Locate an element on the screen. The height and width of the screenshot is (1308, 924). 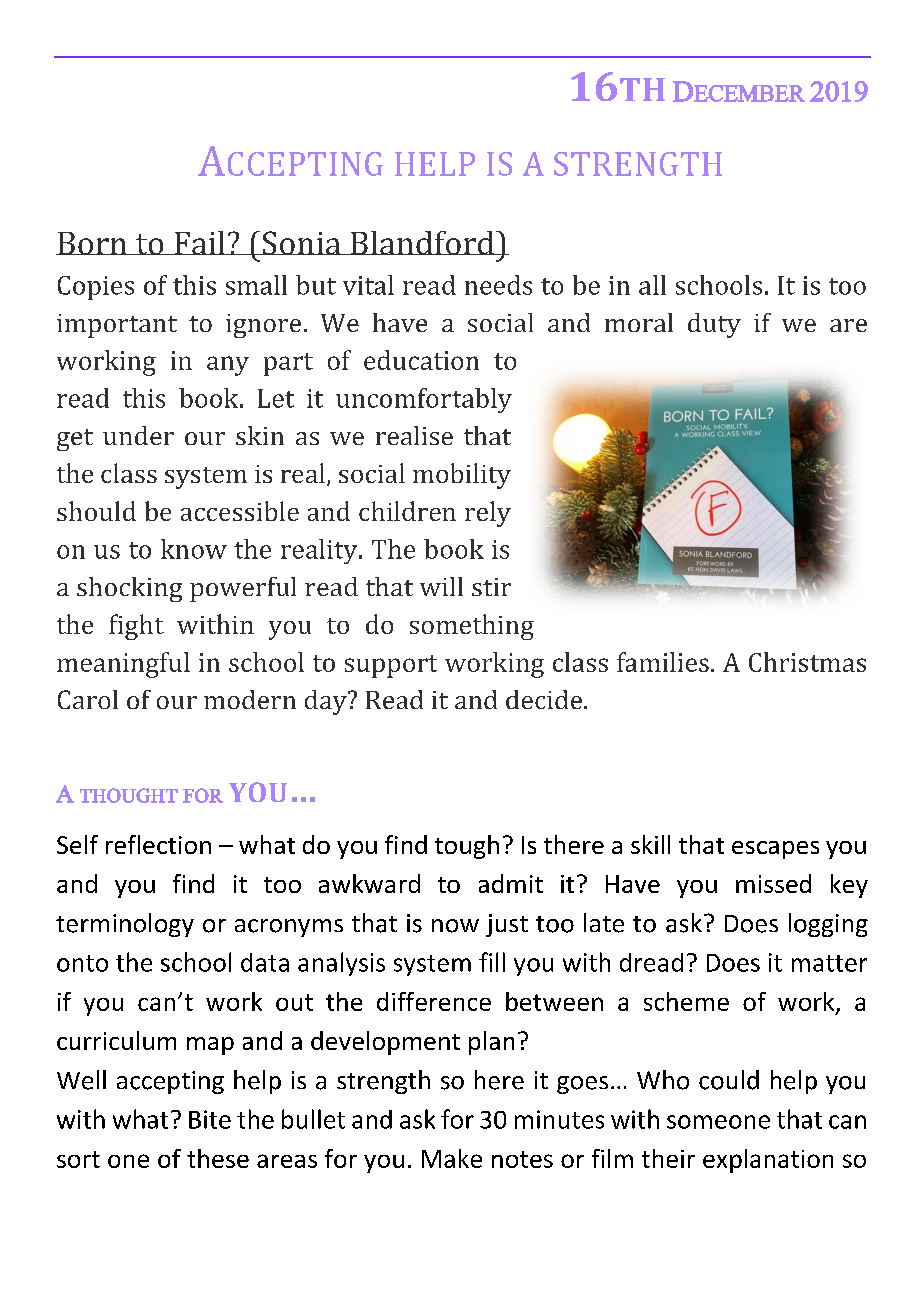
know is located at coordinates (194, 549).
